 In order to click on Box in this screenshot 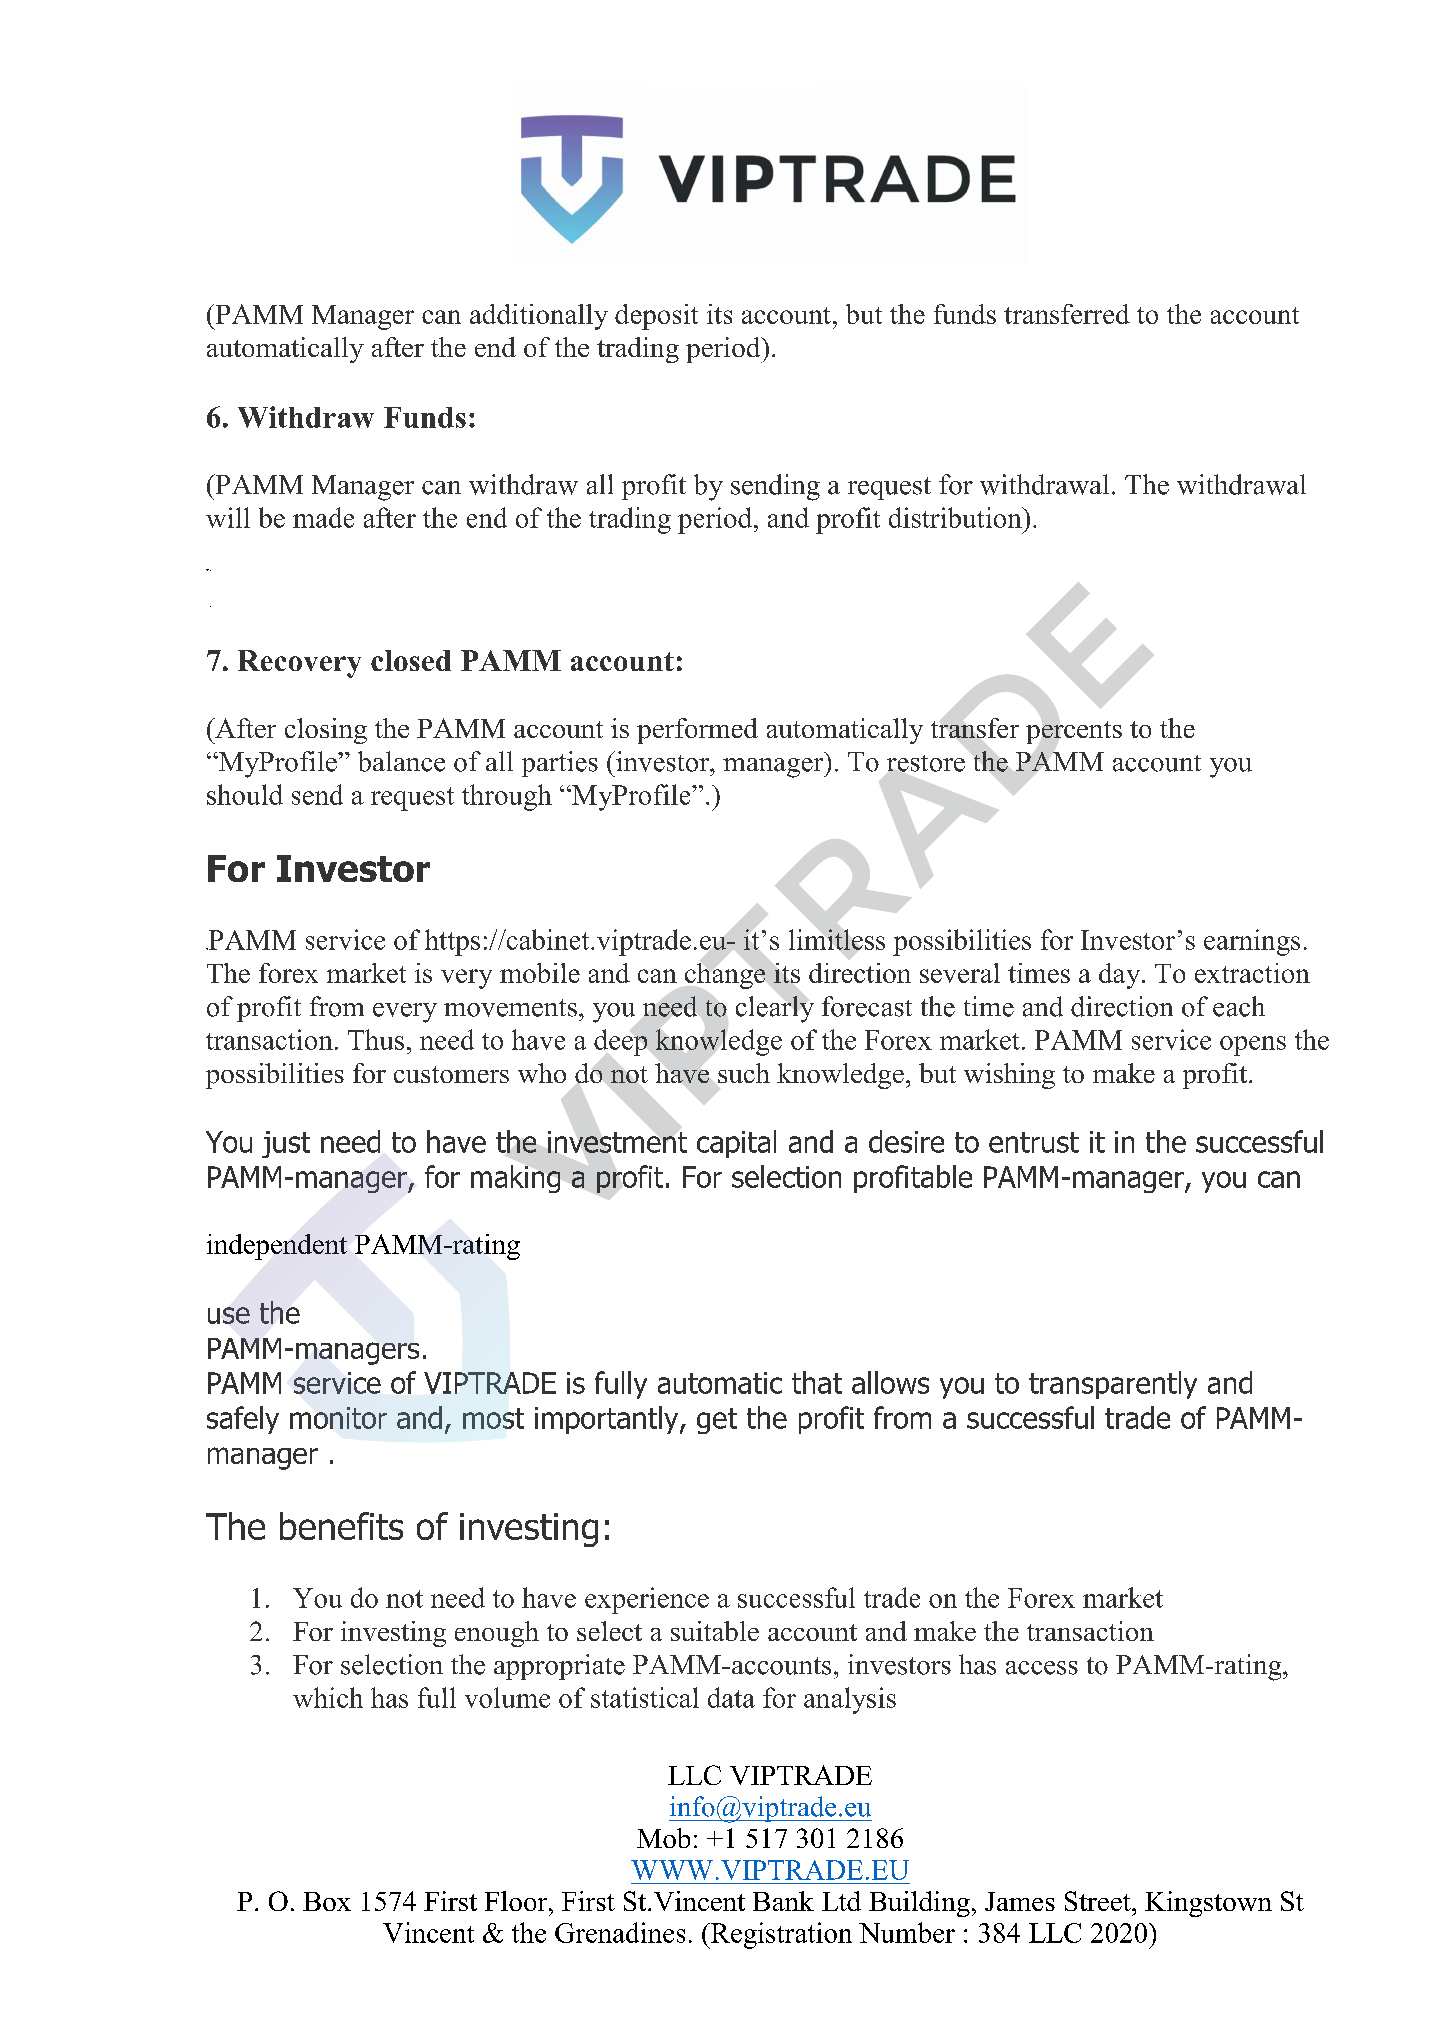, I will do `click(327, 1901)`.
